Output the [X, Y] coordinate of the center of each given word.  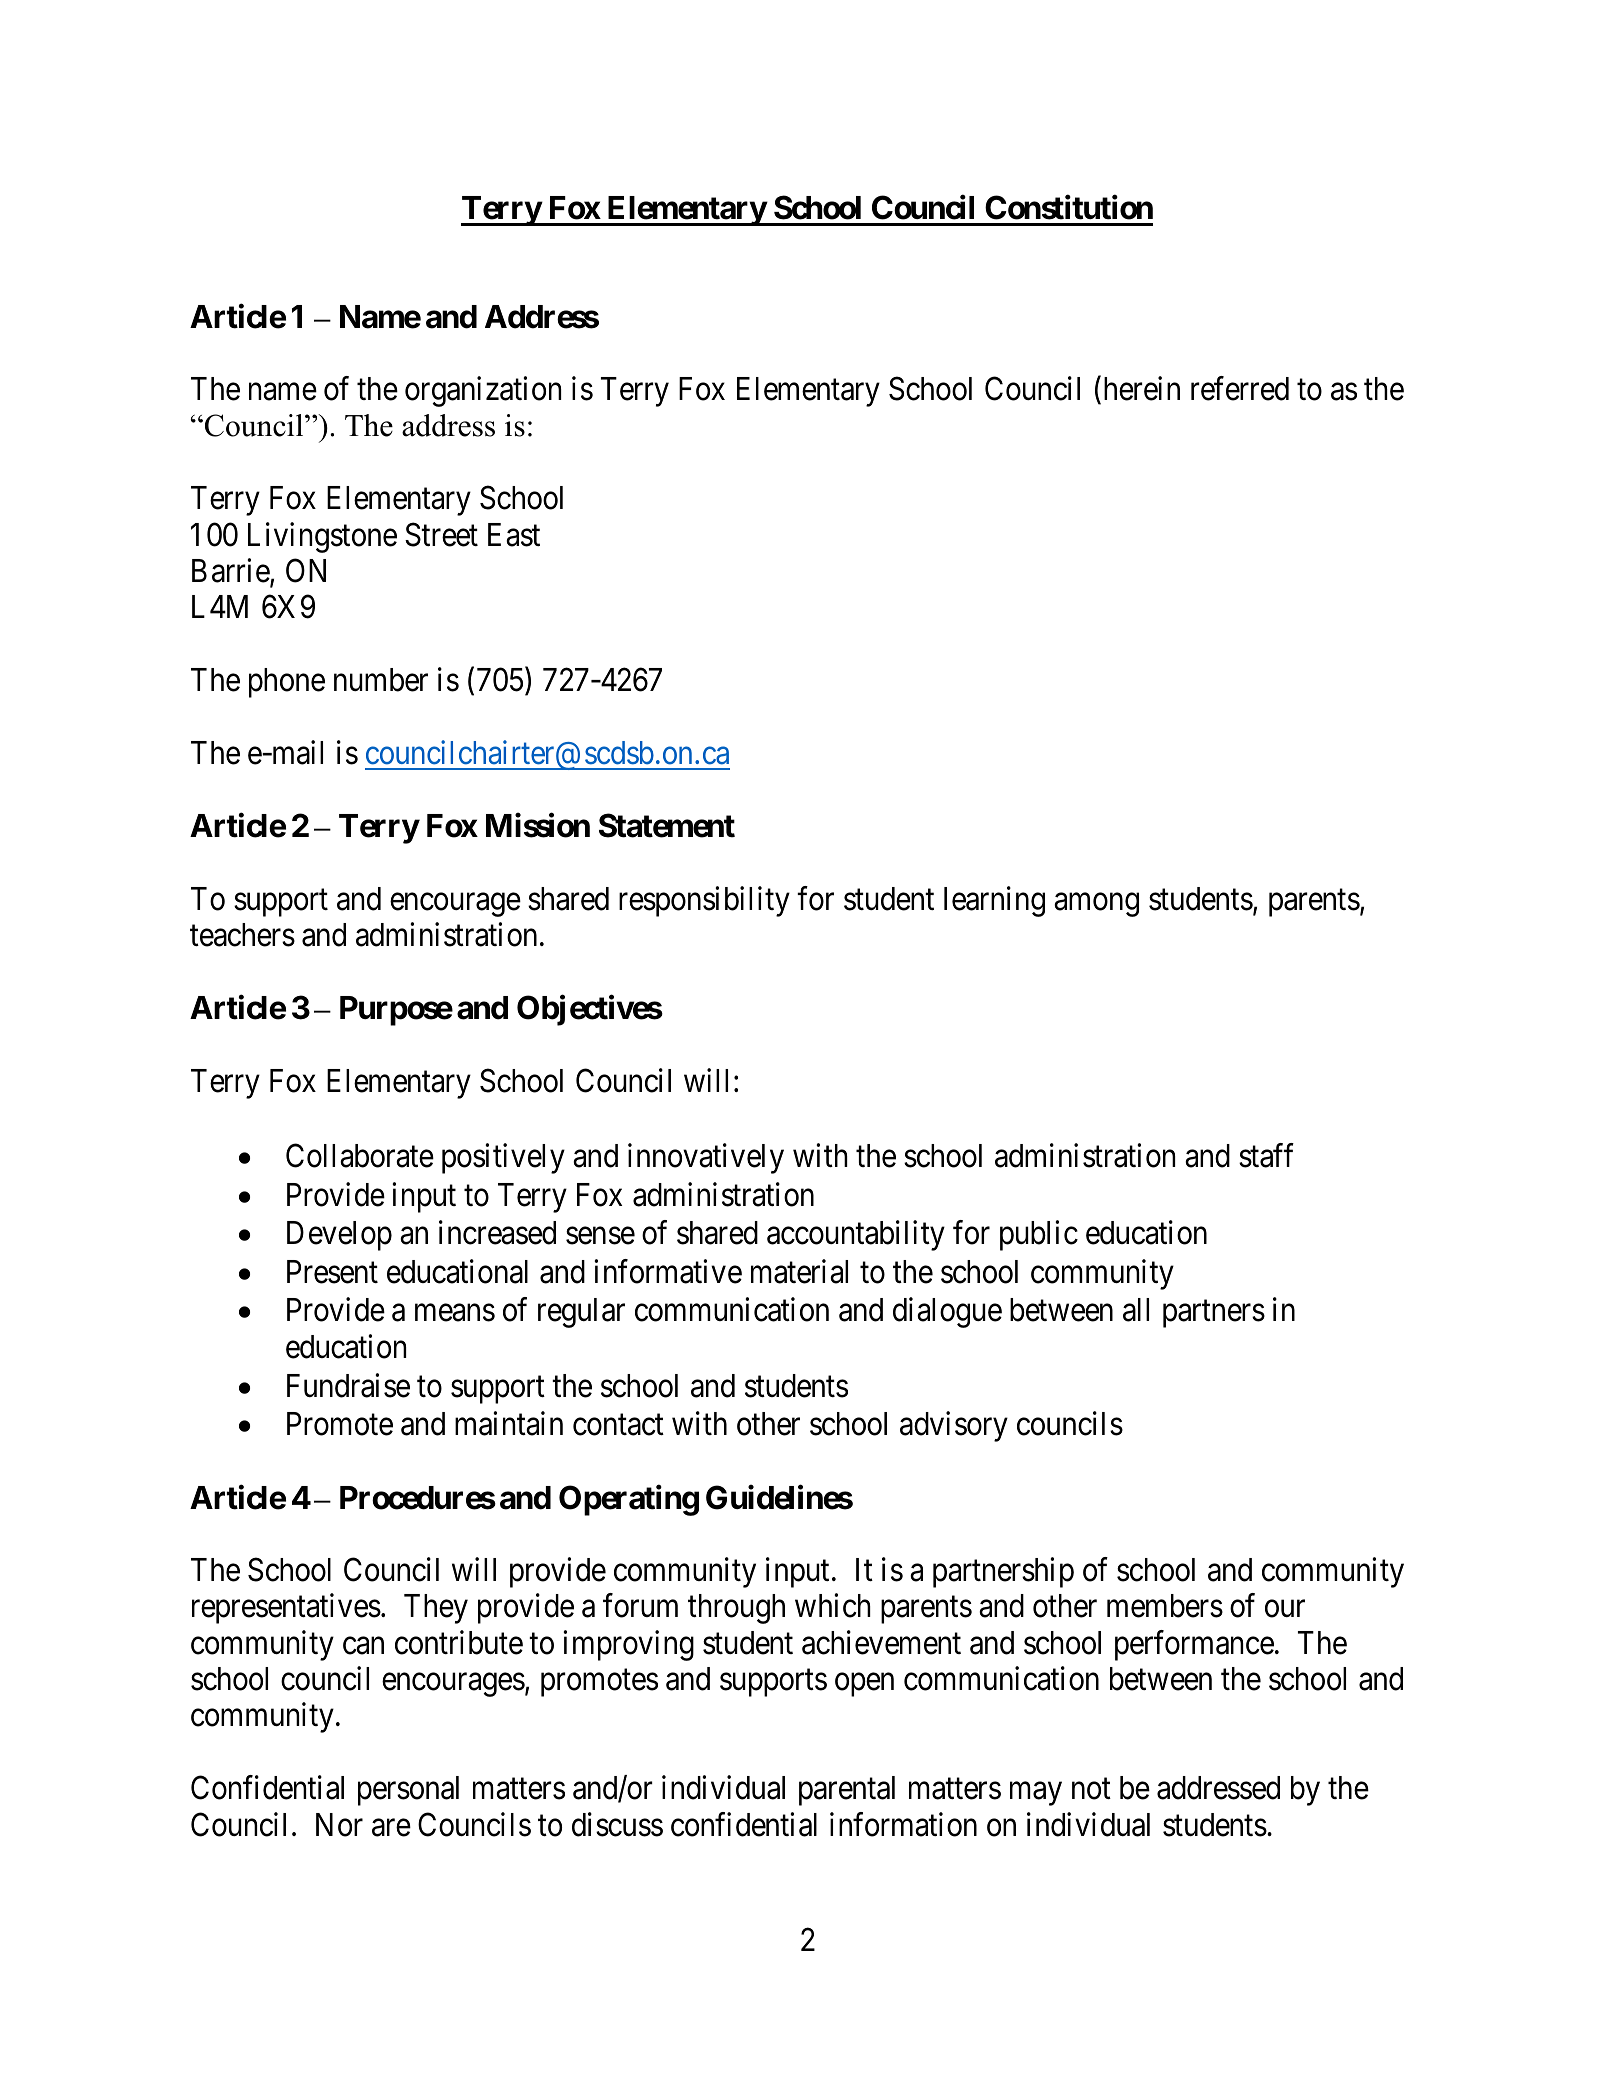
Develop [339, 1236]
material [799, 1271]
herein [1140, 389]
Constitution [1069, 207]
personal [408, 1791]
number [381, 680]
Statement [667, 826]
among [1096, 905]
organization [483, 391]
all [1136, 1310]
